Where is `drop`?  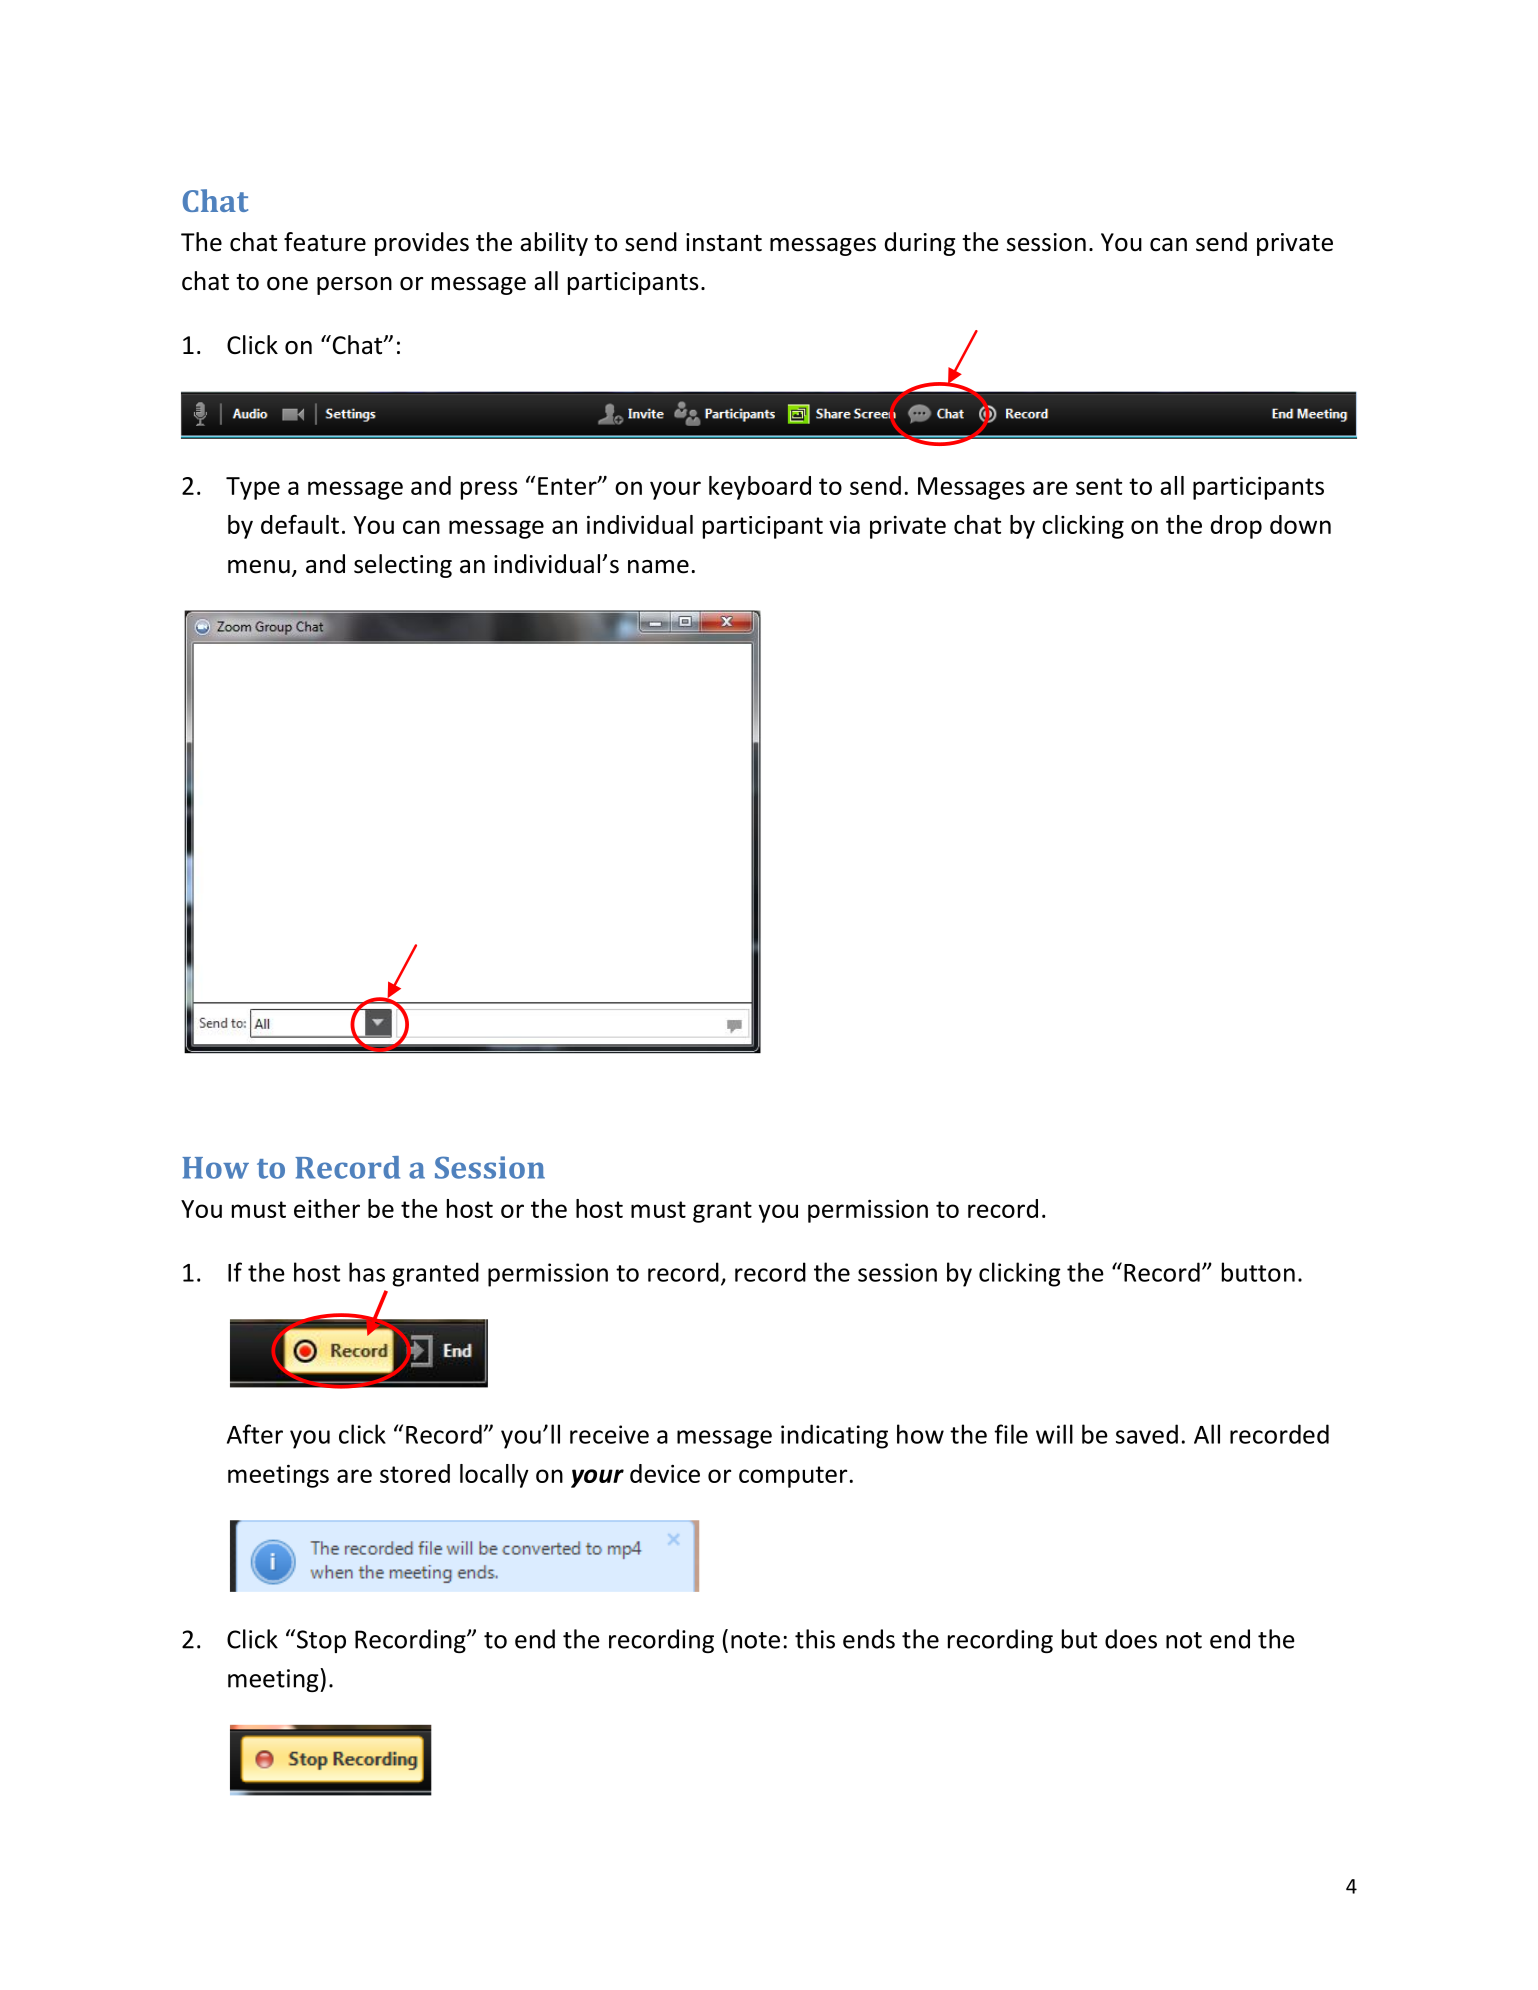 drop is located at coordinates (1236, 527).
